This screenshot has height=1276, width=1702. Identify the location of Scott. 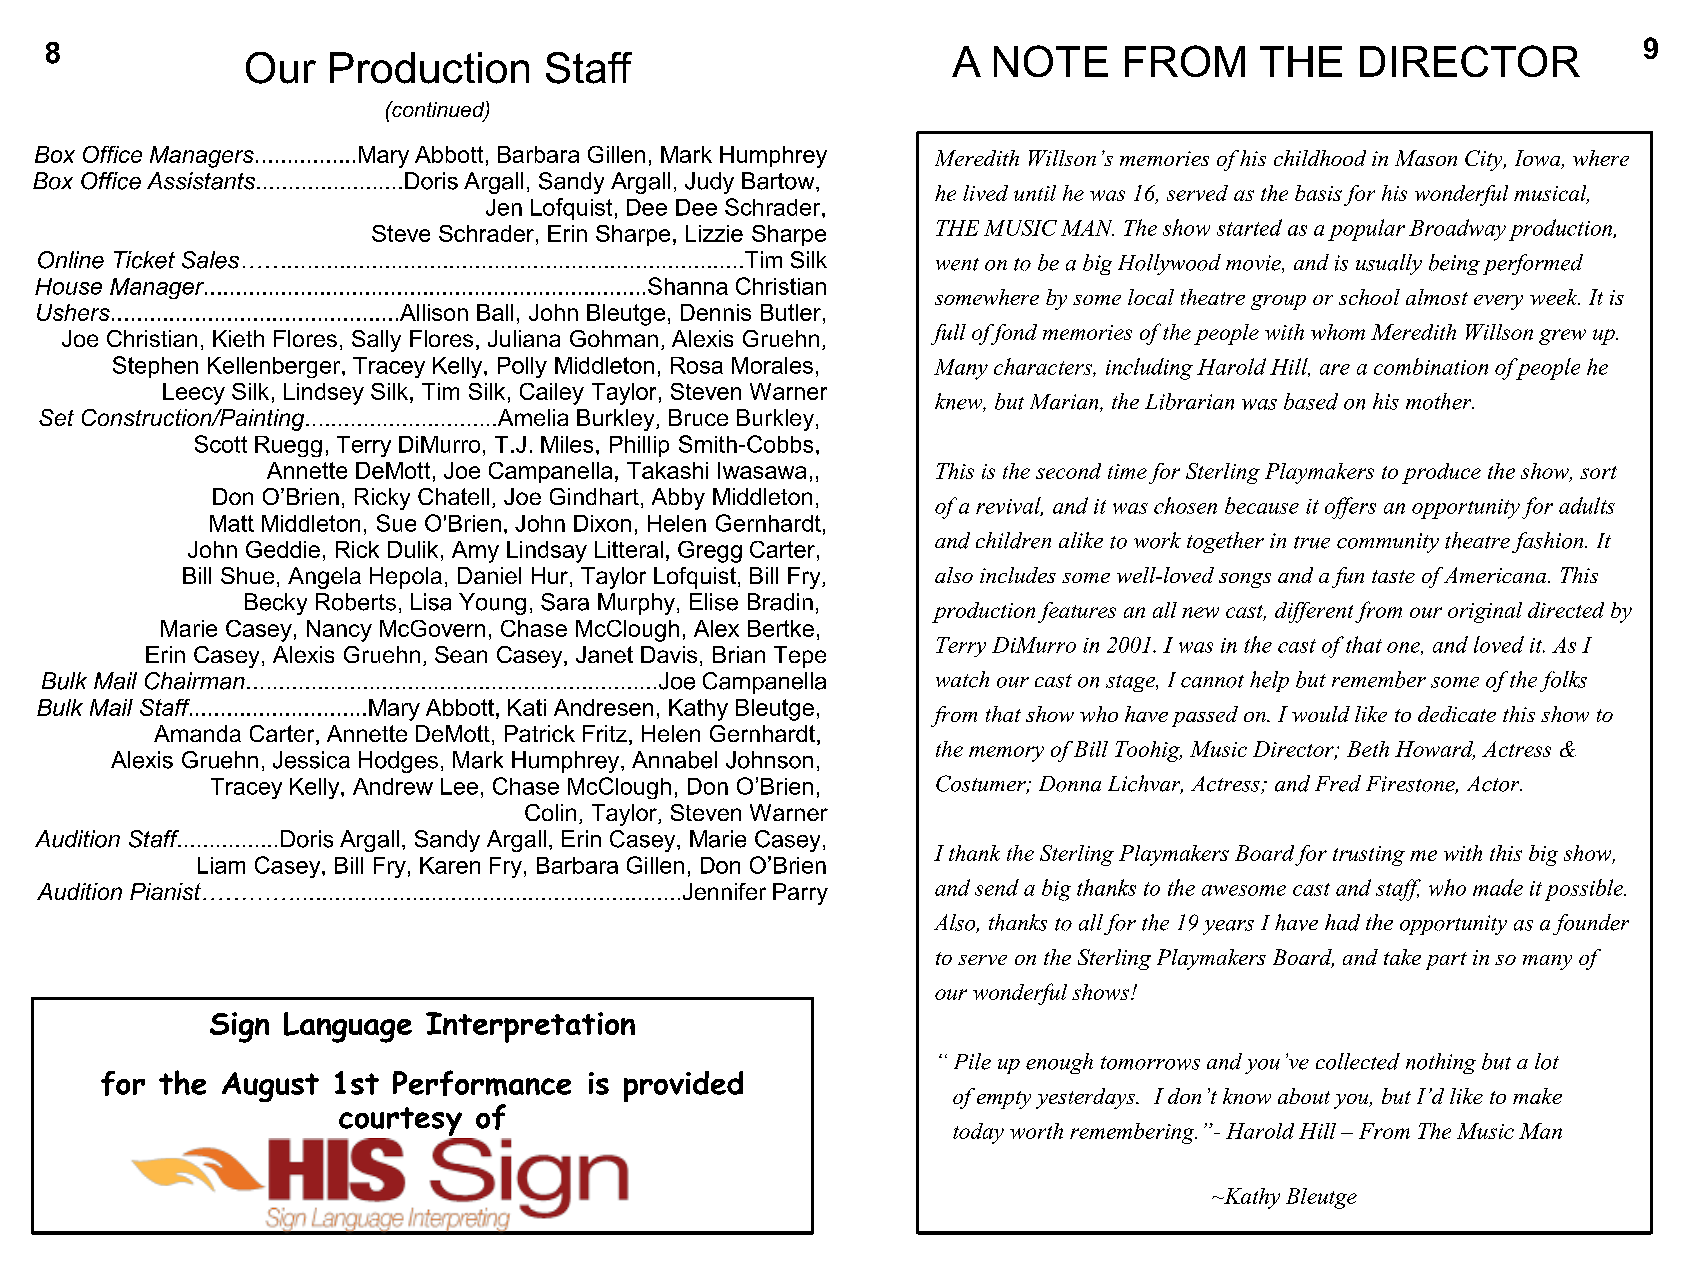
(221, 444).
